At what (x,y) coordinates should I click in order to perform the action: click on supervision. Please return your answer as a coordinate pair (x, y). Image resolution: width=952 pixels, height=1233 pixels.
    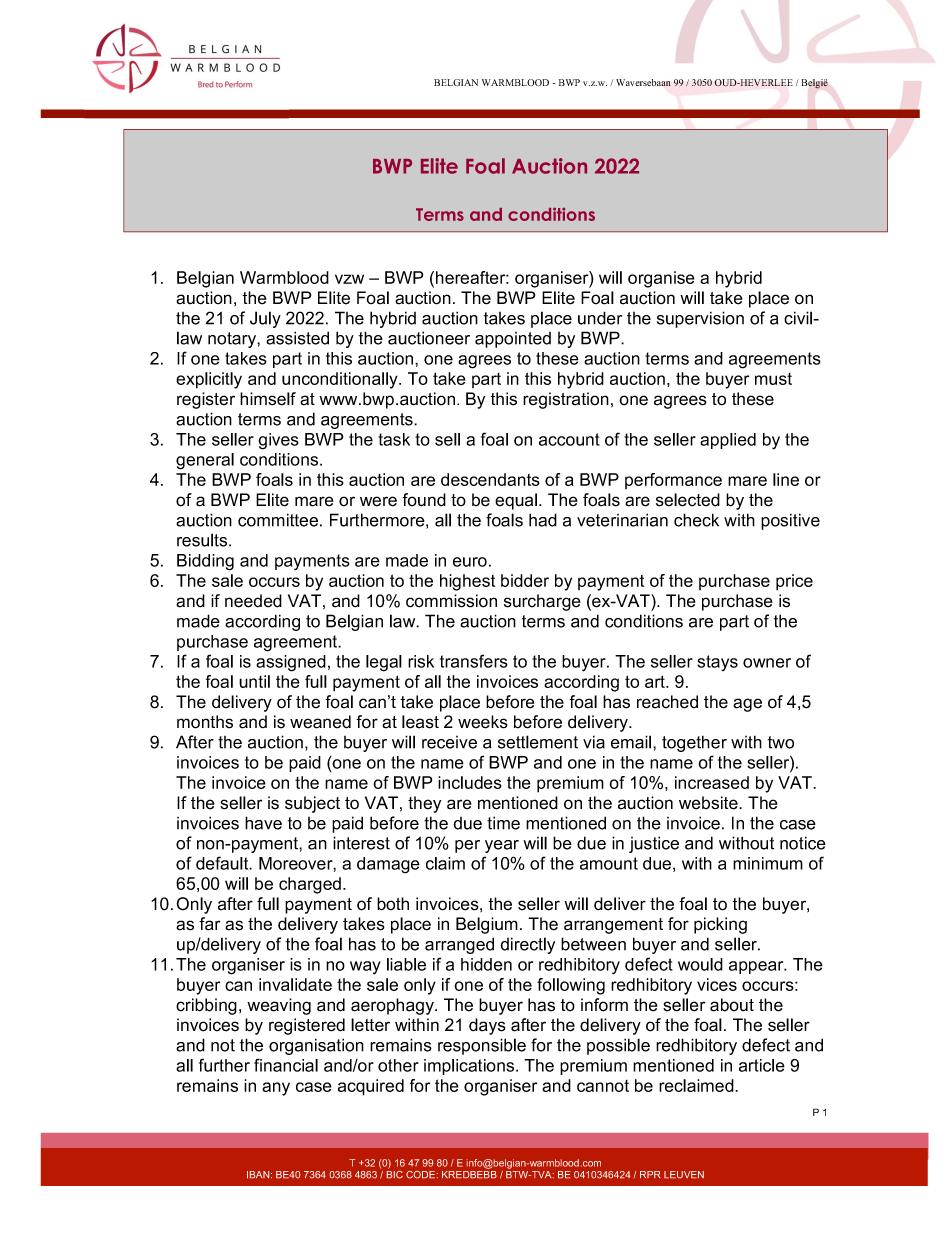
    Looking at the image, I should click on (700, 319).
